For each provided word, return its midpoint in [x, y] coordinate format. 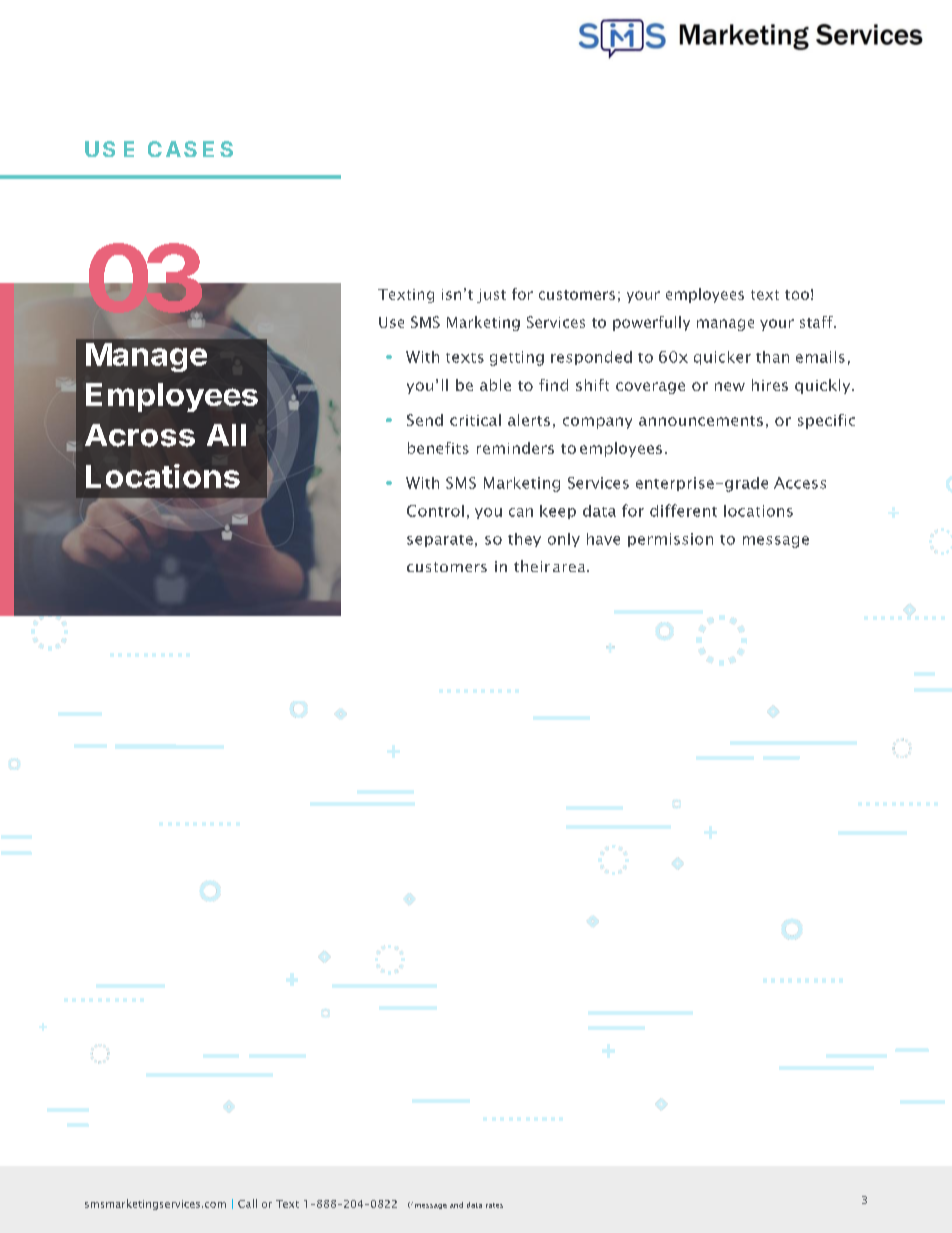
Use [391, 322]
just [491, 296]
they [524, 540]
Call [247, 1203]
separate [440, 541]
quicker [722, 358]
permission [670, 540]
